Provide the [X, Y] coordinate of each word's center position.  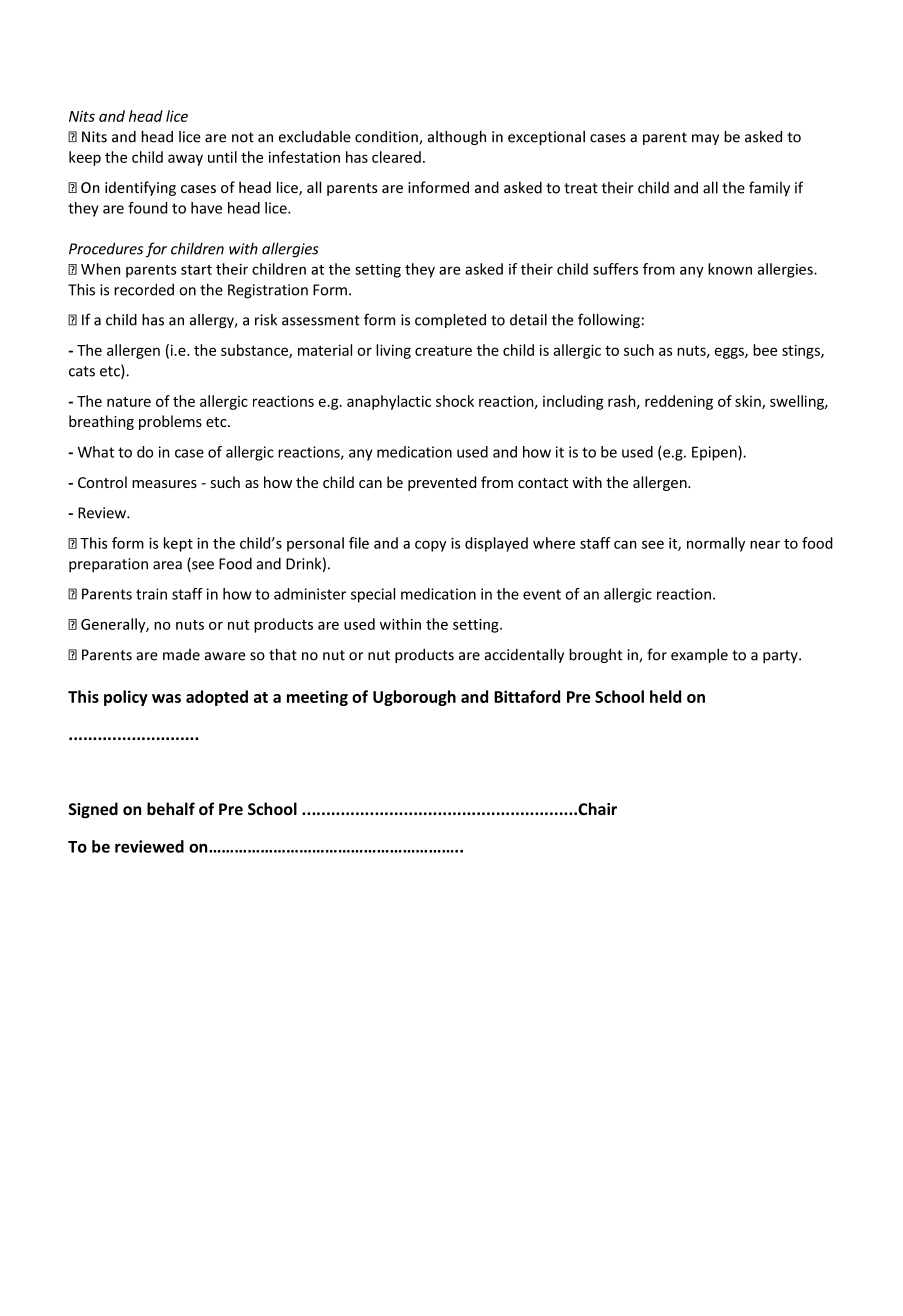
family [769, 189]
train [151, 594]
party [781, 657]
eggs [730, 353]
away [185, 160]
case [189, 453]
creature [443, 351]
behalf [171, 808]
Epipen [715, 453]
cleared [396, 157]
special [373, 595]
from [497, 482]
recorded [144, 289]
